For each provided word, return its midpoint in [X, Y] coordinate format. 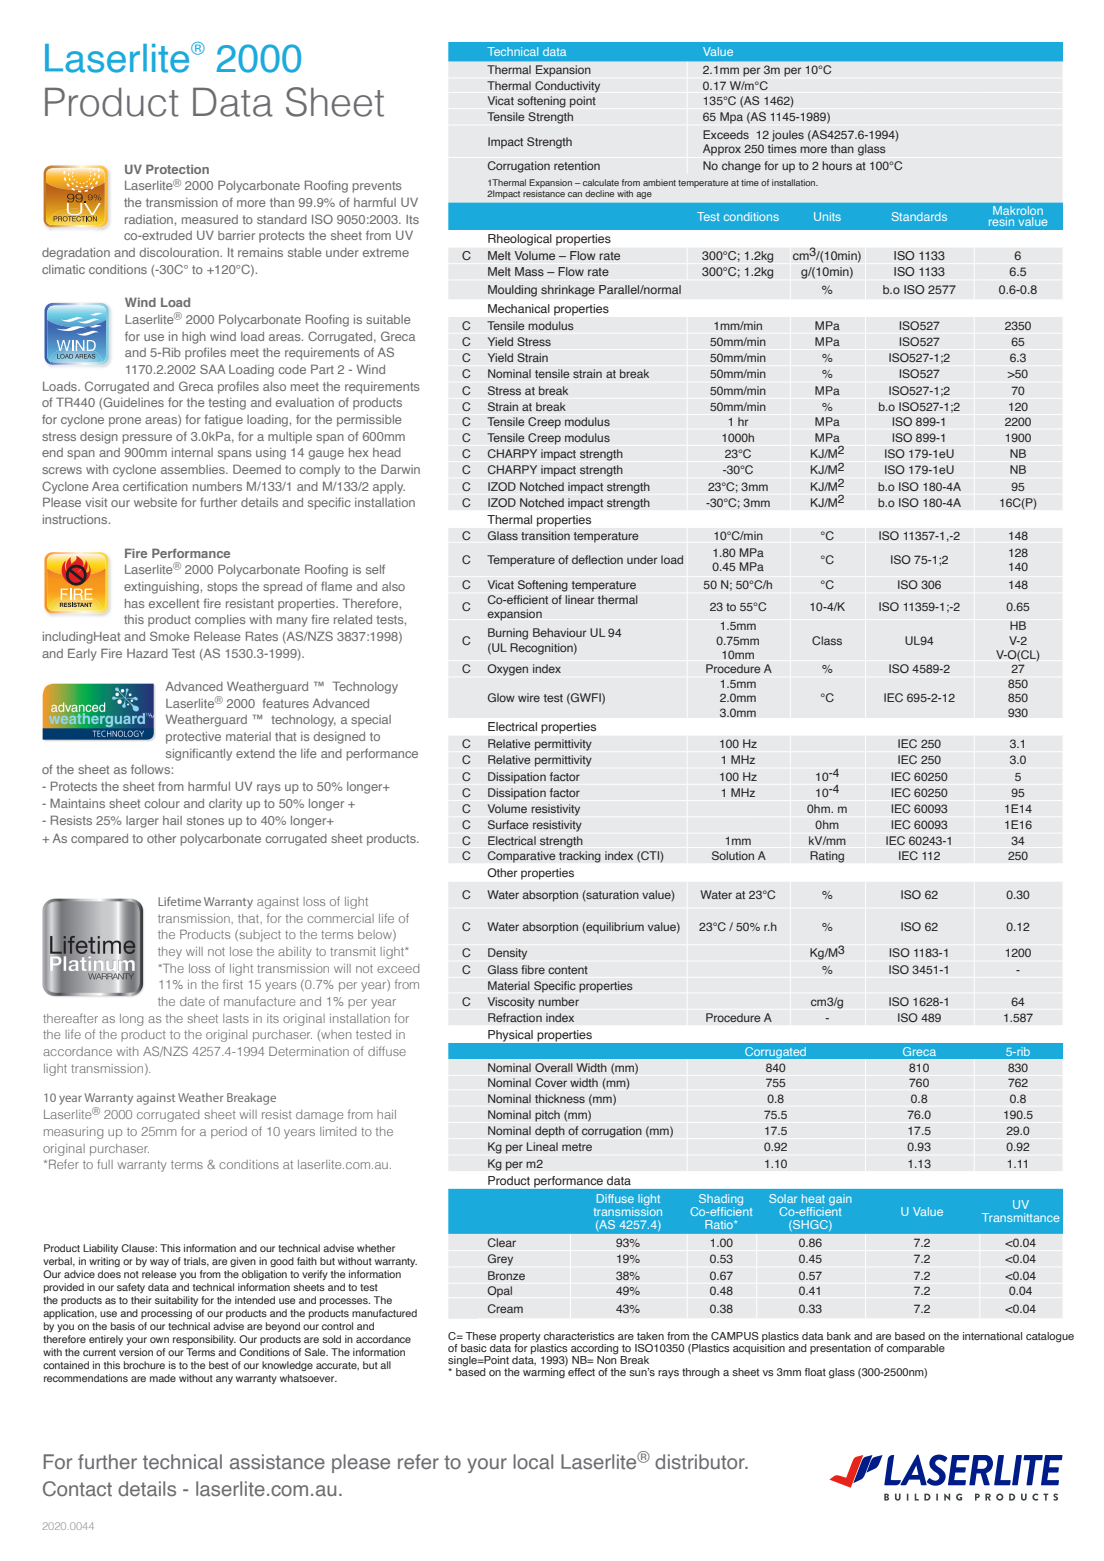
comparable [916, 1349]
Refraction [515, 1018]
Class [827, 640]
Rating [827, 857]
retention [577, 165]
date [192, 1001]
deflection [597, 559]
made [163, 1378]
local [533, 1461]
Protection [177, 169]
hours [837, 165]
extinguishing [161, 588]
